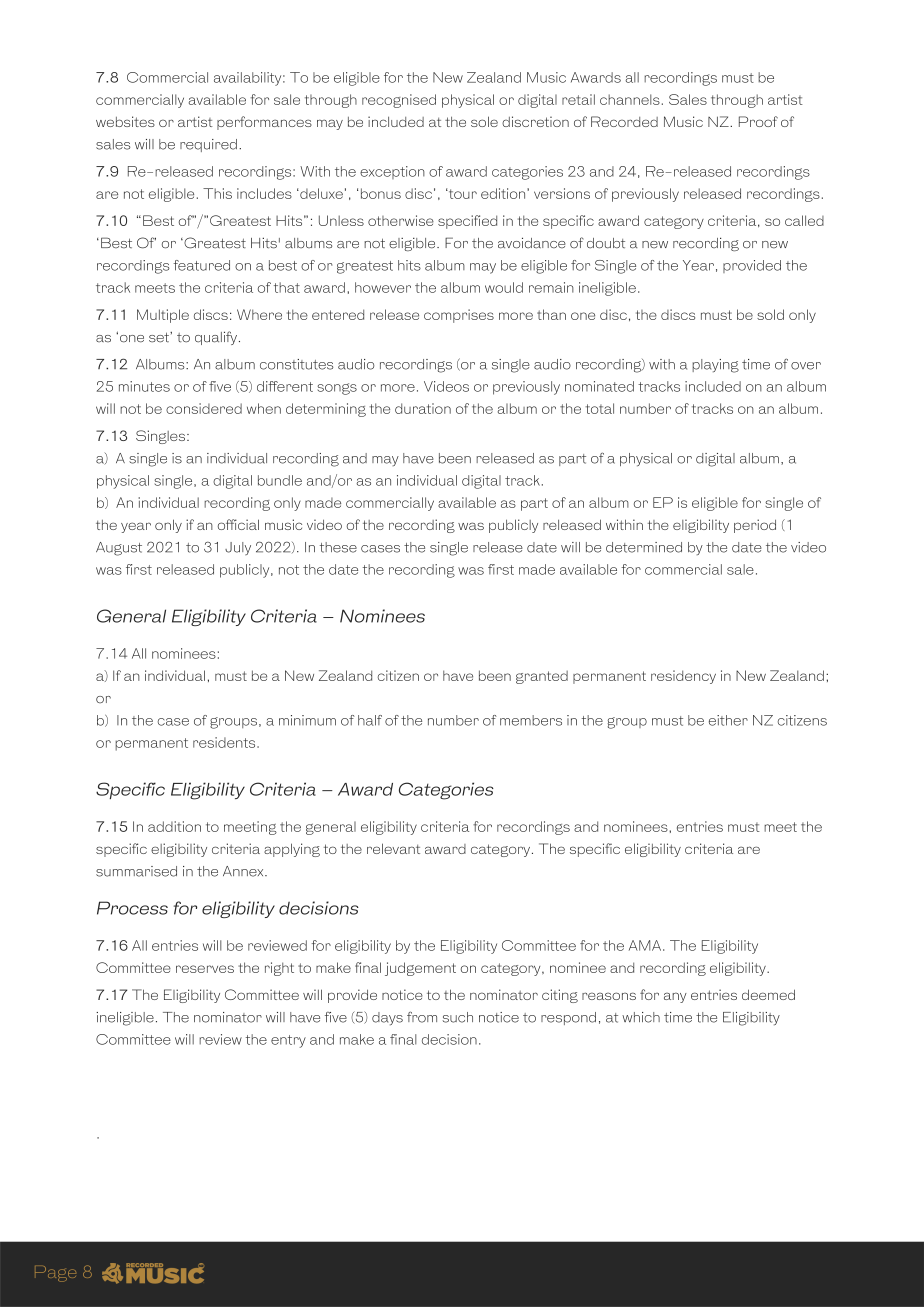  Describe the element at coordinates (119, 549) in the screenshot. I see `August` at that location.
